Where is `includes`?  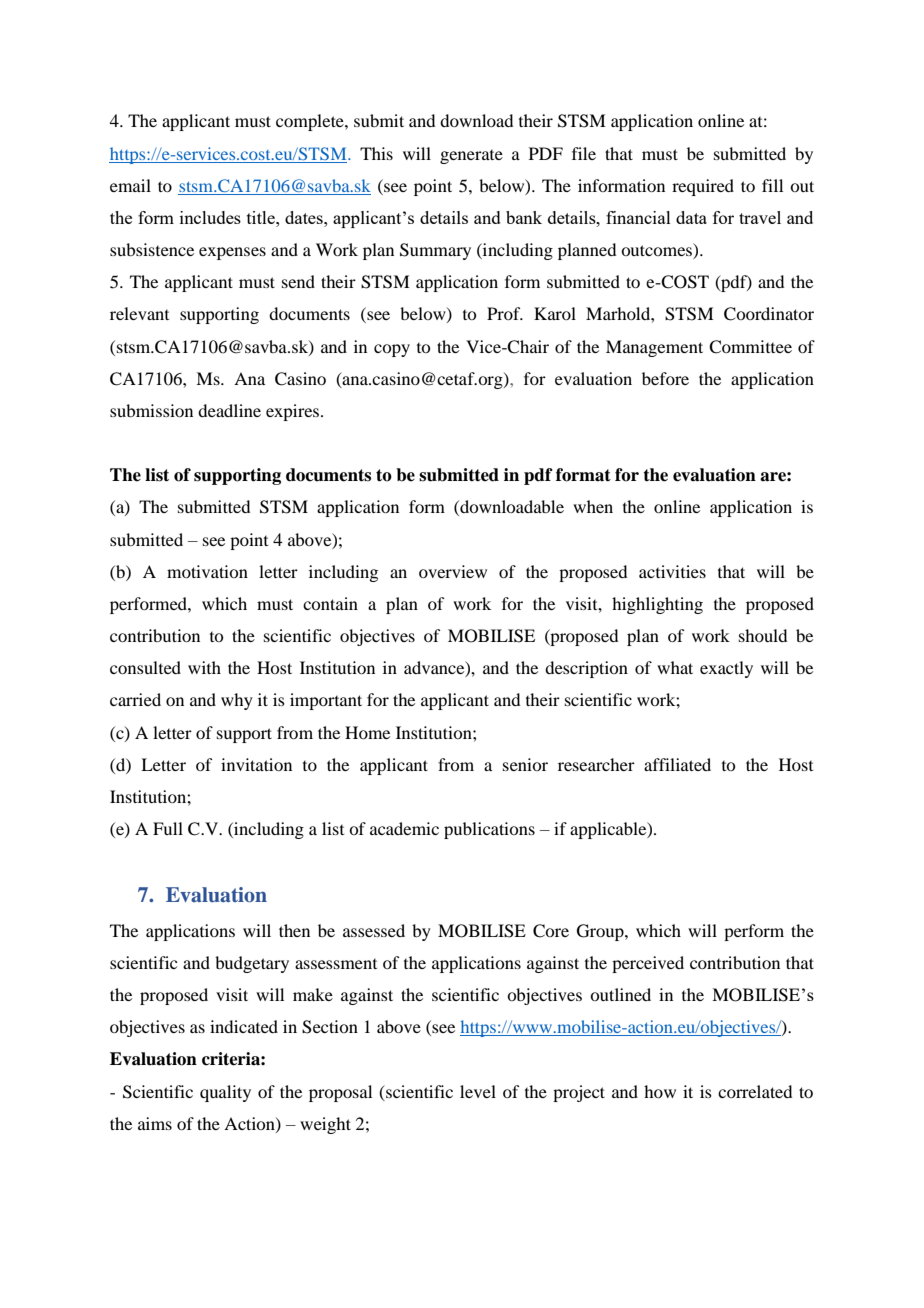 includes is located at coordinates (210, 217).
